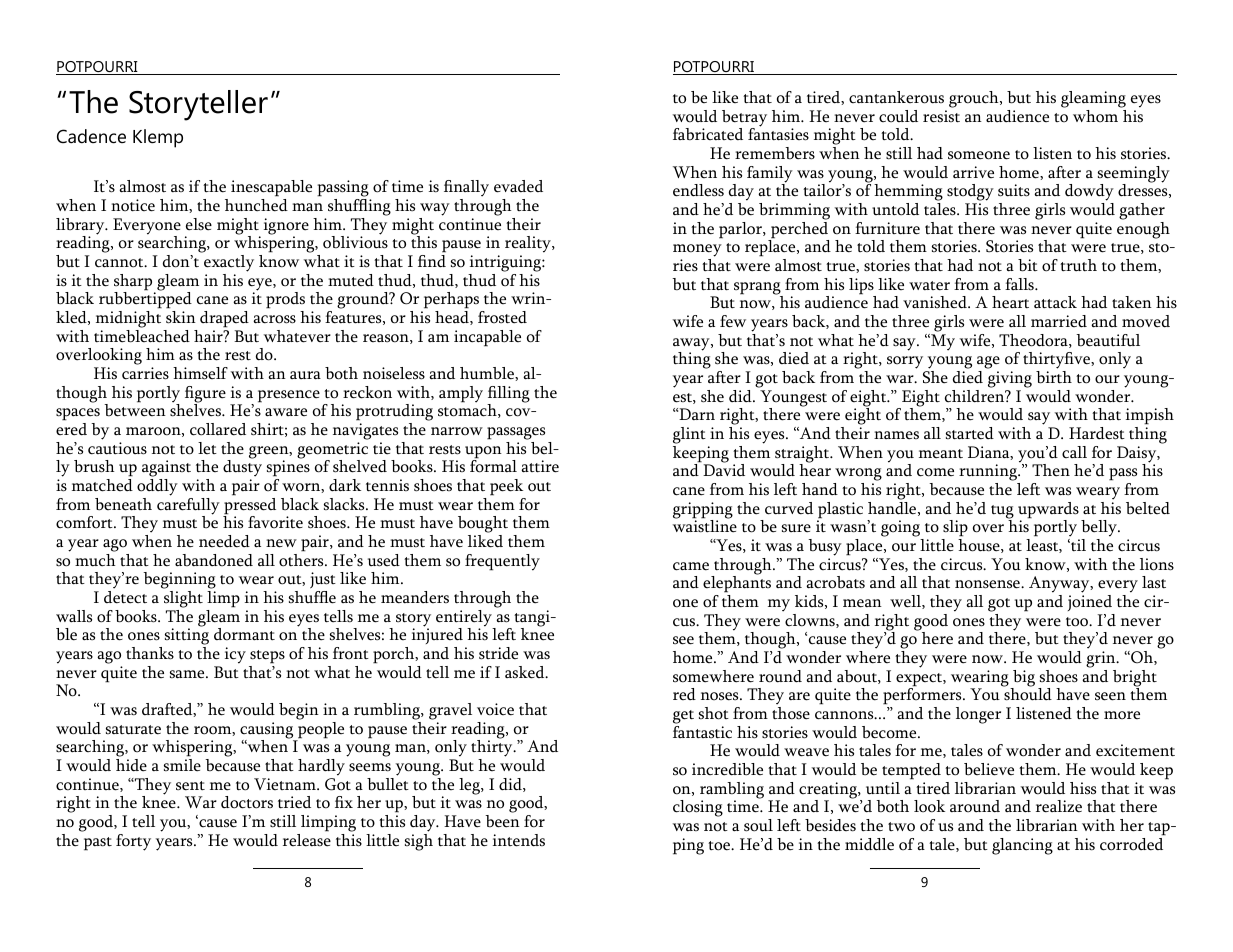 The height and width of the image is (952, 1233). What do you see at coordinates (183, 599) in the image?
I see `slight` at bounding box center [183, 599].
